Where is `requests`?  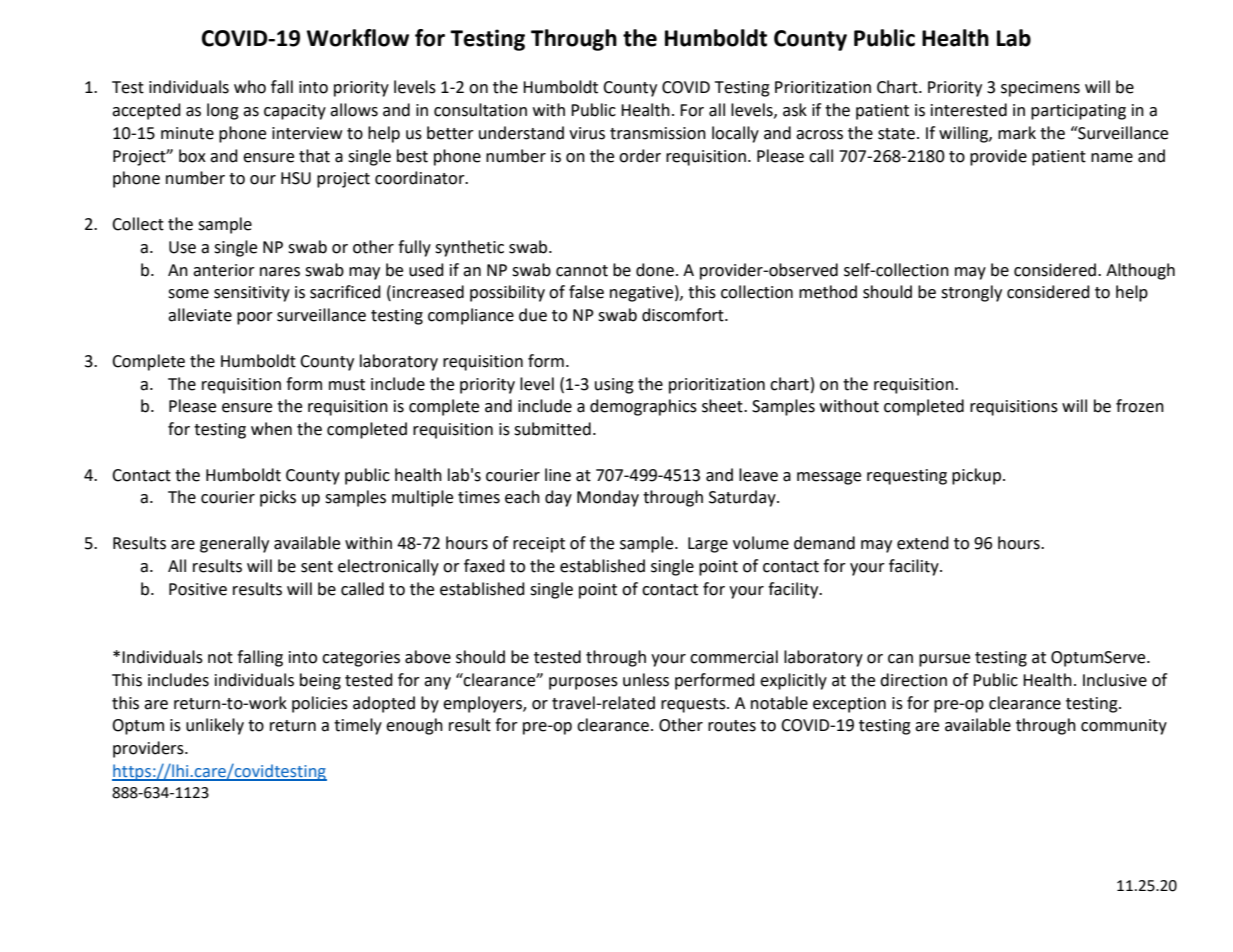
requests is located at coordinates (694, 705).
